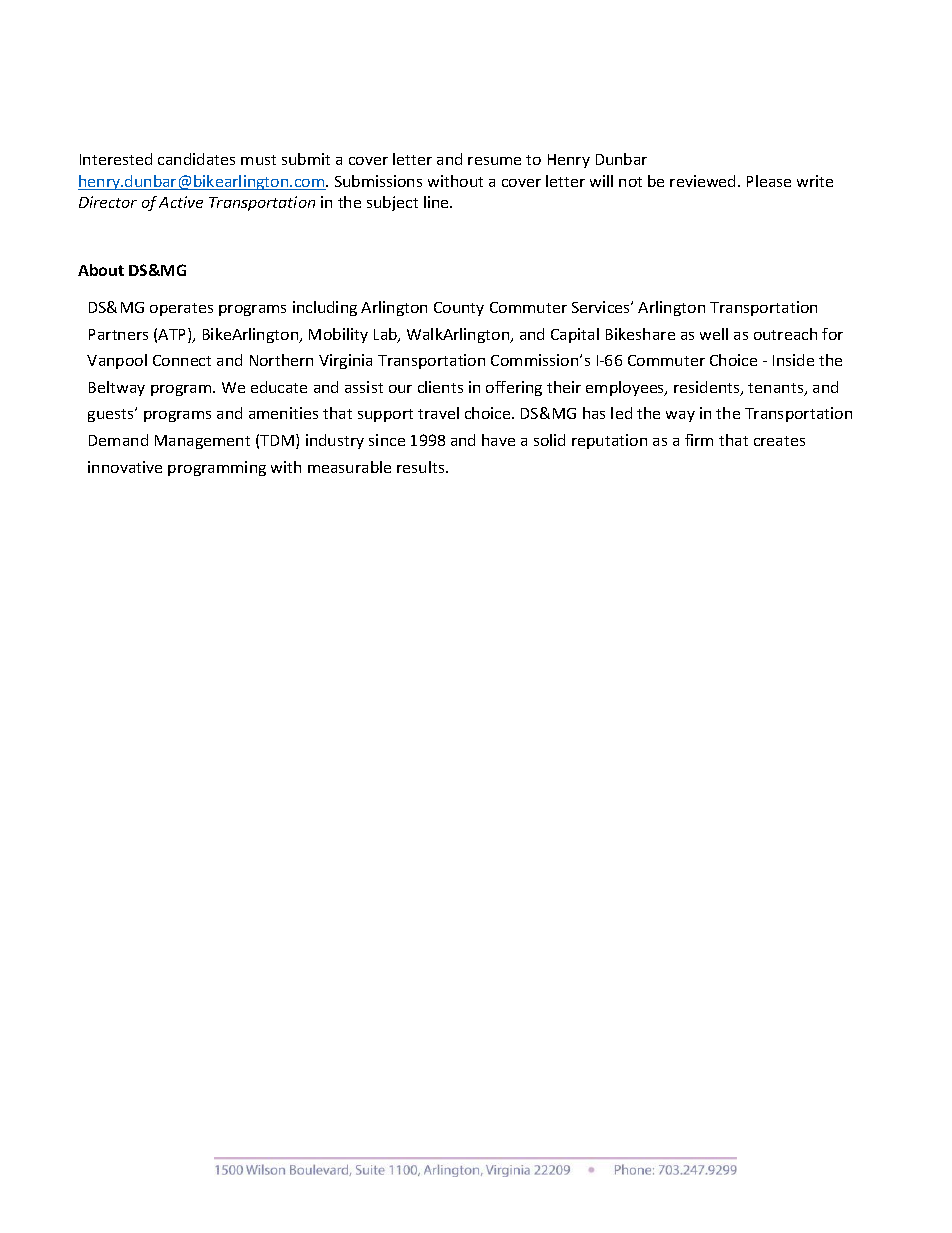 This screenshot has width=952, height=1233. What do you see at coordinates (101, 270) in the screenshot?
I see `About` at bounding box center [101, 270].
